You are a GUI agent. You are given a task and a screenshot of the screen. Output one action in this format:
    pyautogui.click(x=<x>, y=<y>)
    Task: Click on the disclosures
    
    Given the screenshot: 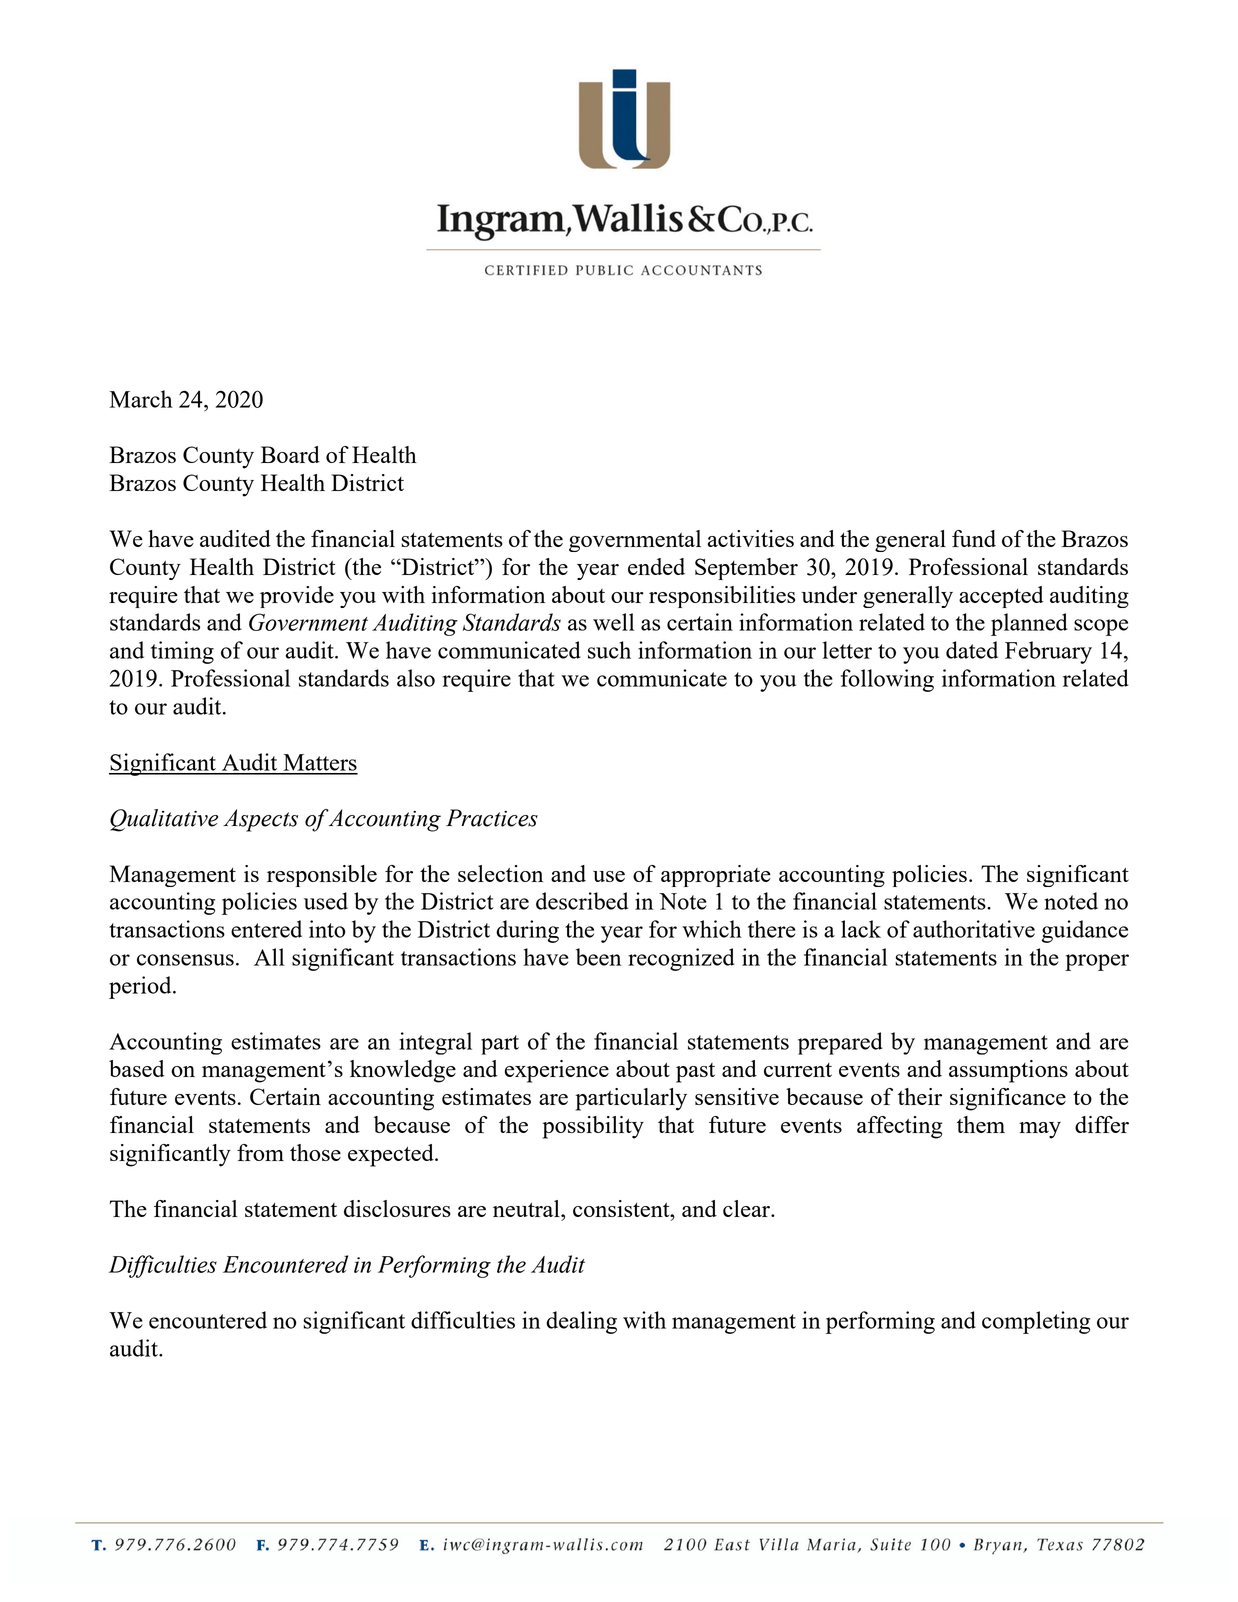 What is the action you would take?
    pyautogui.click(x=397, y=1208)
